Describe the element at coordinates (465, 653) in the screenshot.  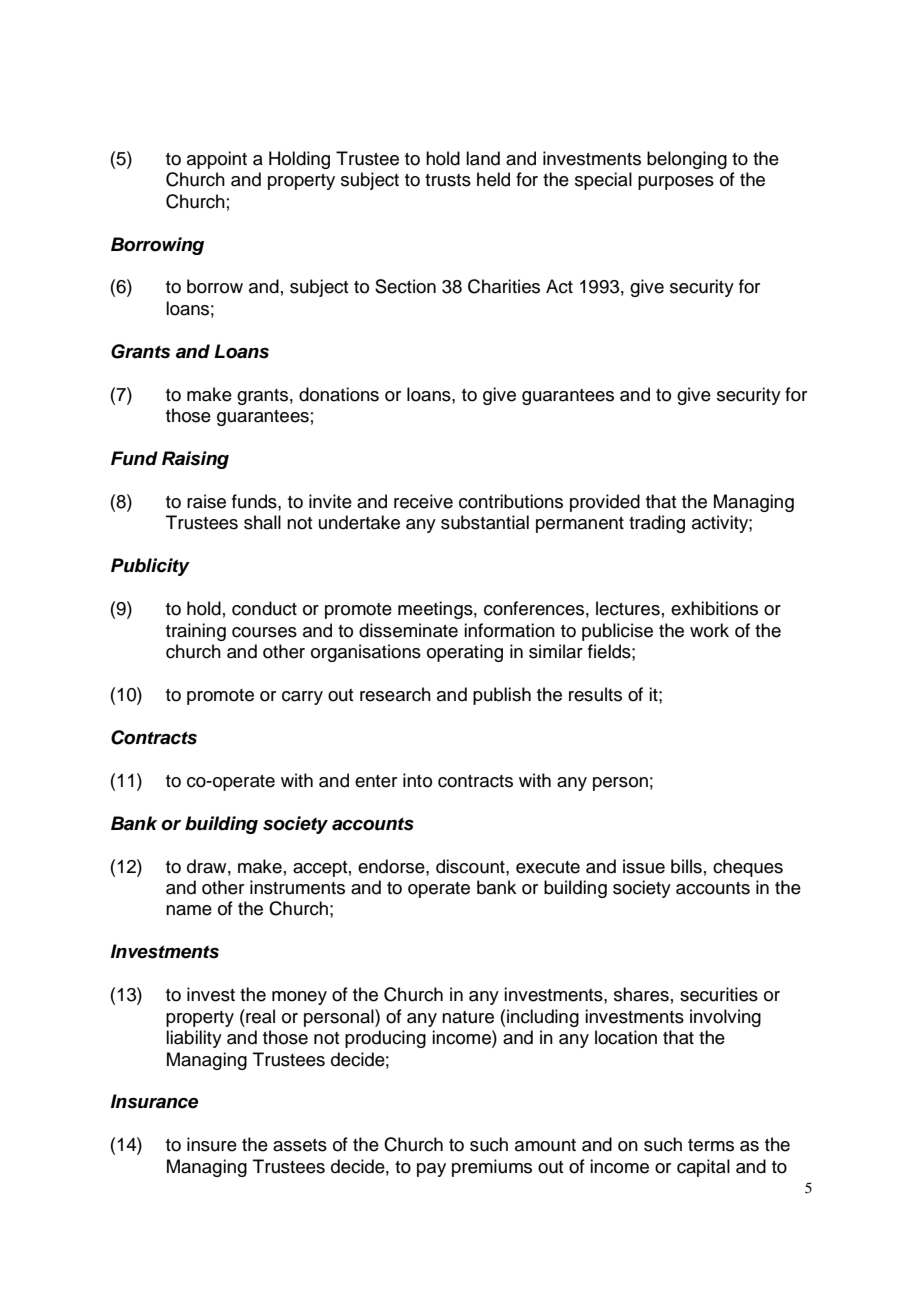
I see `operating` at that location.
